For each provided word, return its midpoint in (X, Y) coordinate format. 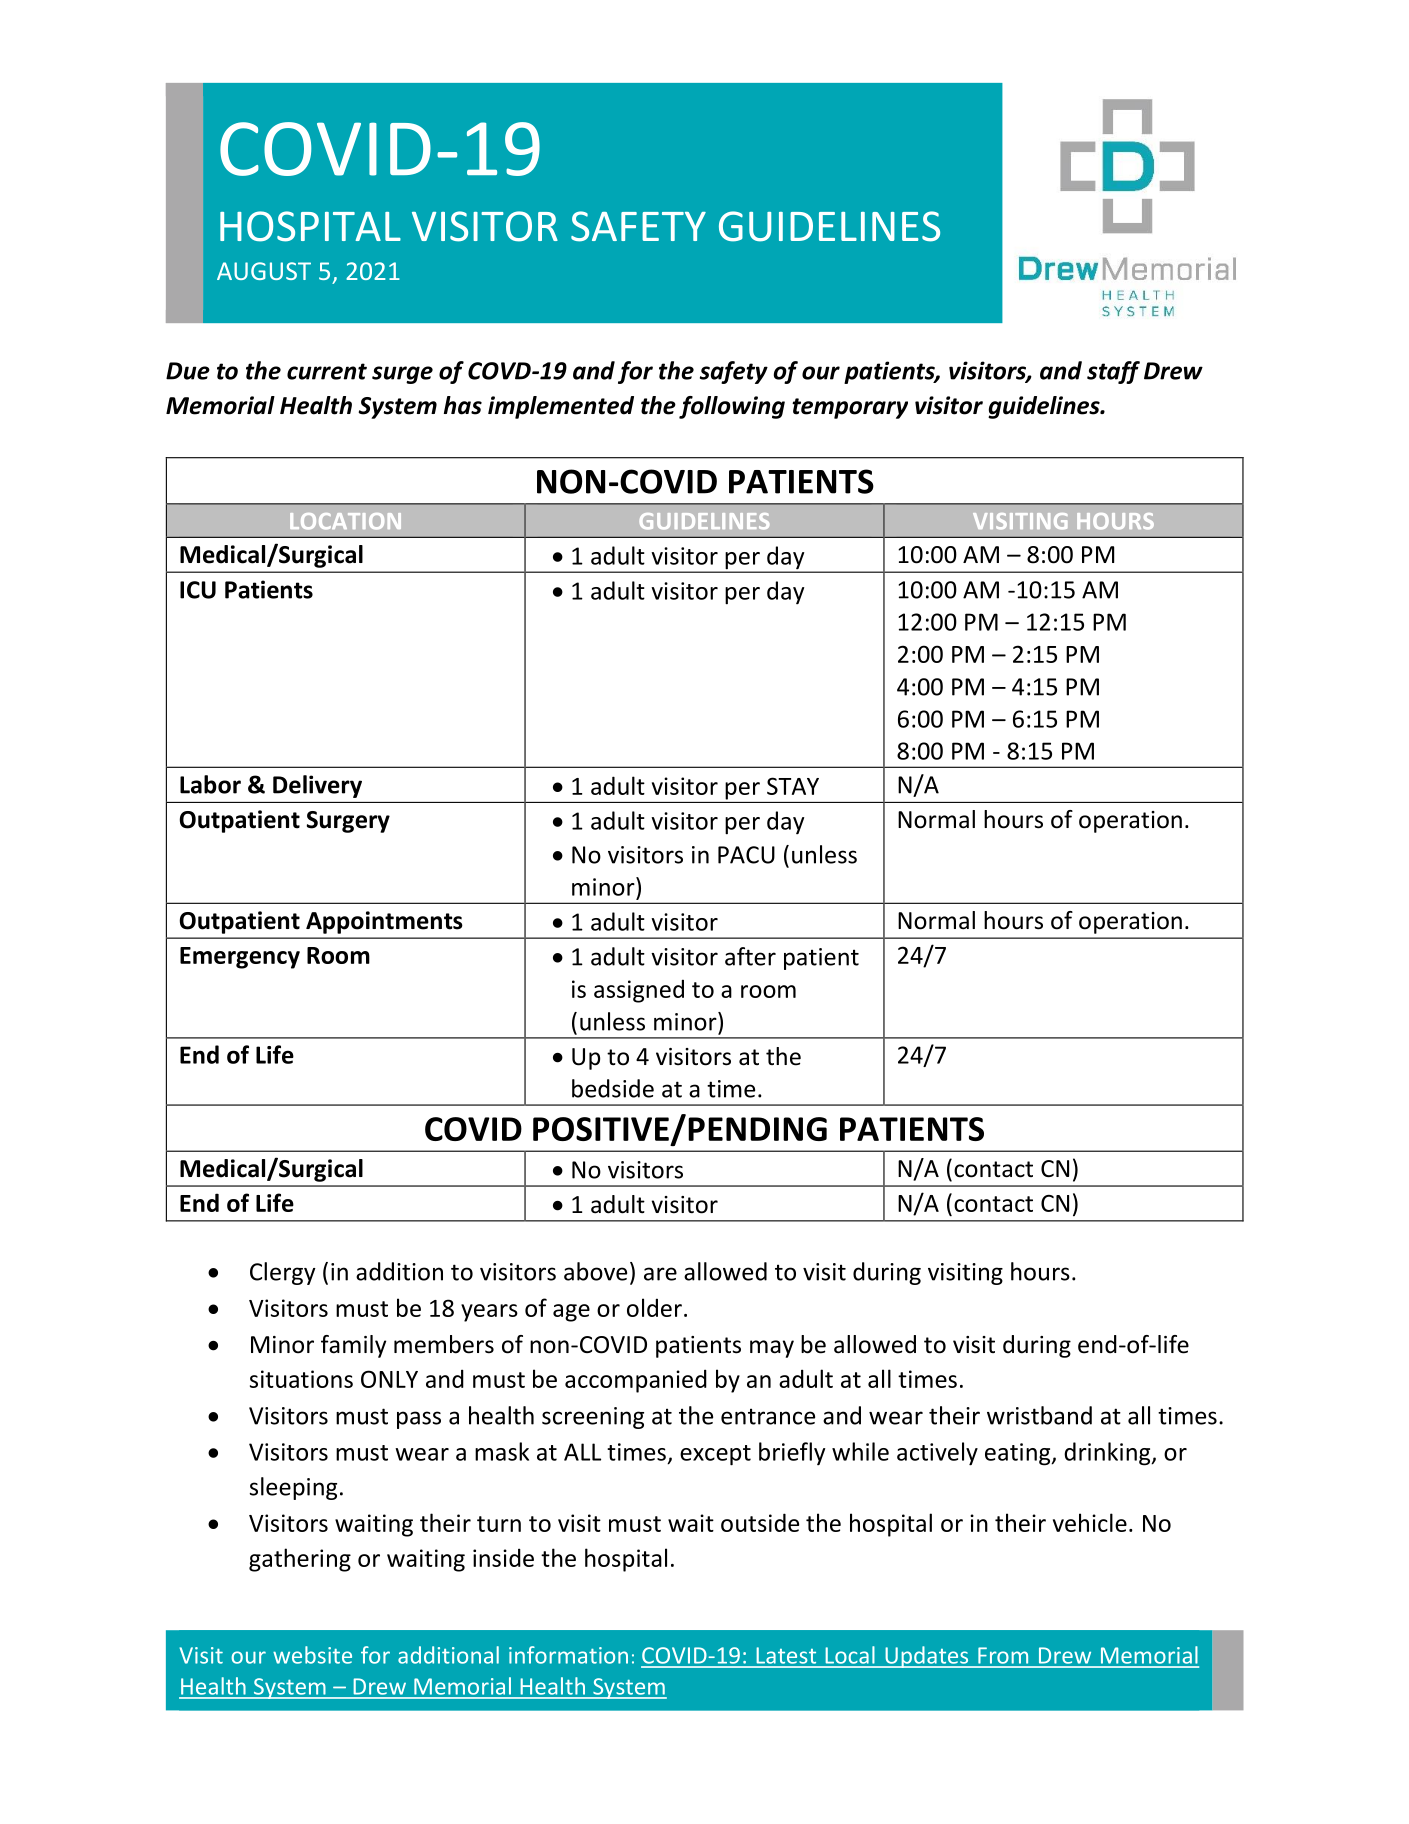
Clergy (283, 1273)
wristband (1039, 1415)
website (312, 1655)
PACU (746, 855)
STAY (793, 786)
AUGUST (264, 271)
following (732, 407)
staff (1113, 372)
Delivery (317, 786)
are (660, 1274)
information (568, 1655)
